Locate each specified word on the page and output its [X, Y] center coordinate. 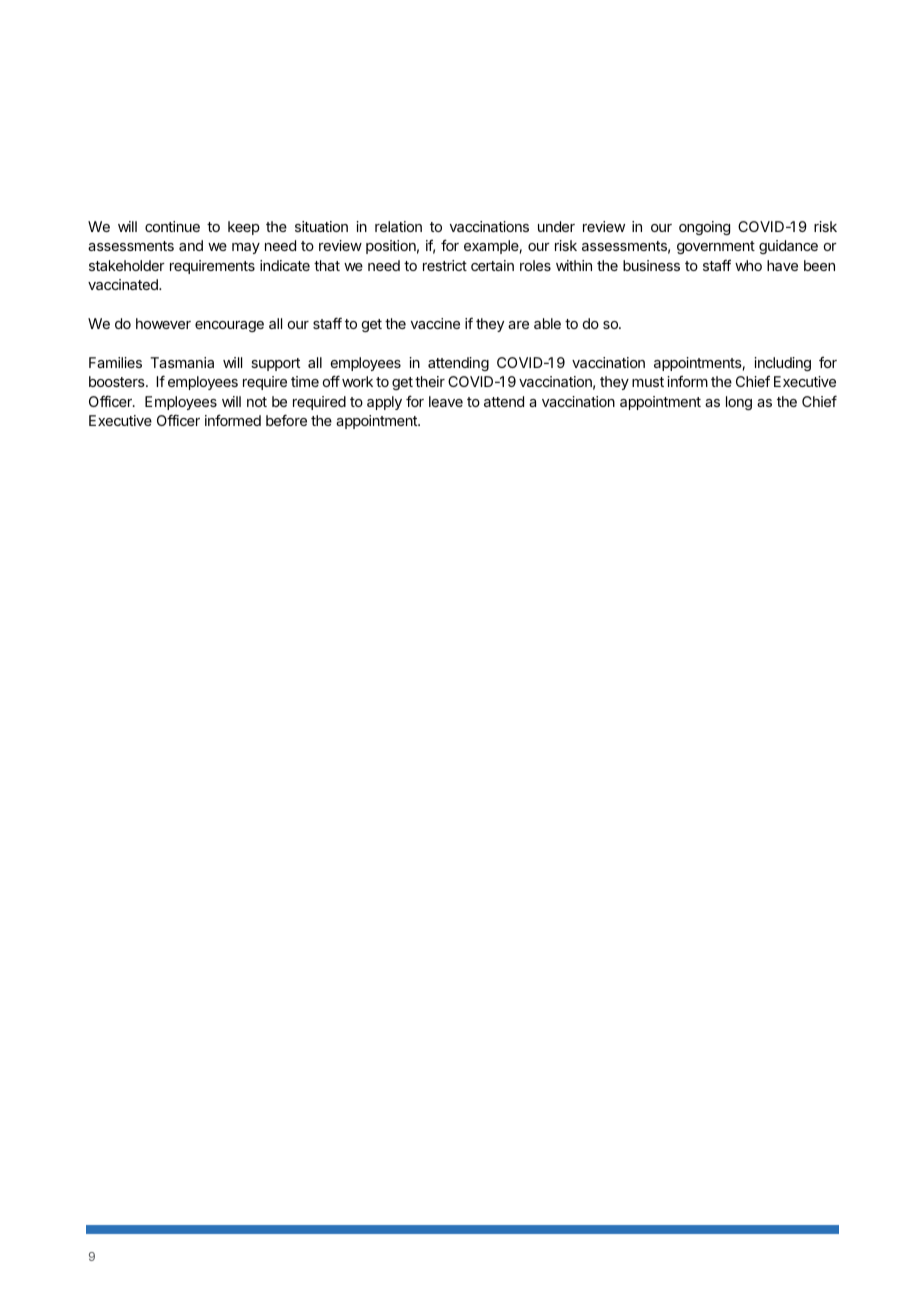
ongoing [704, 228]
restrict [445, 265]
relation [398, 226]
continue [172, 226]
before [286, 420]
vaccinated [124, 284]
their [430, 381]
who [748, 265]
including [782, 364]
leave [446, 401]
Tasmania [182, 362]
